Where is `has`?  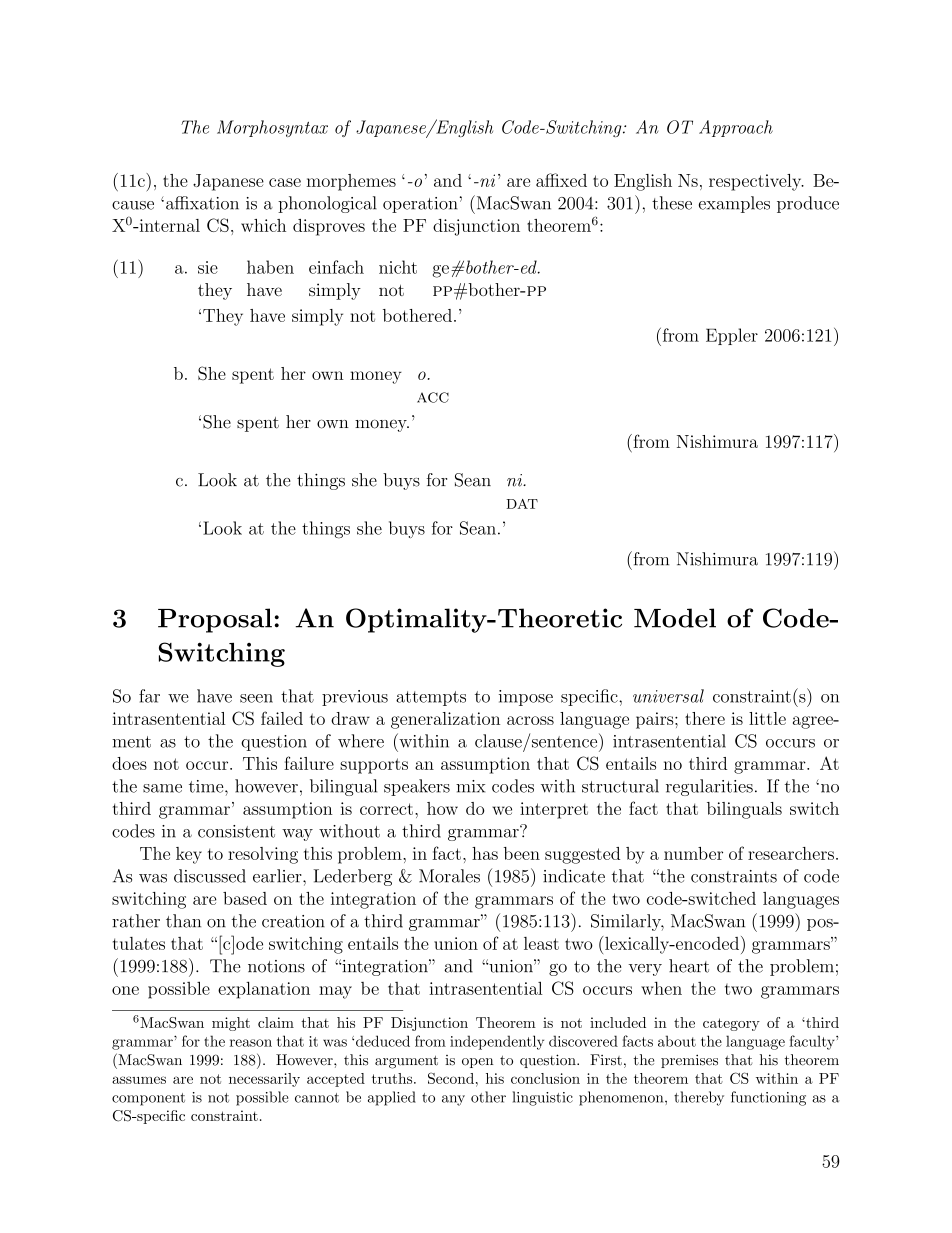 has is located at coordinates (485, 853).
